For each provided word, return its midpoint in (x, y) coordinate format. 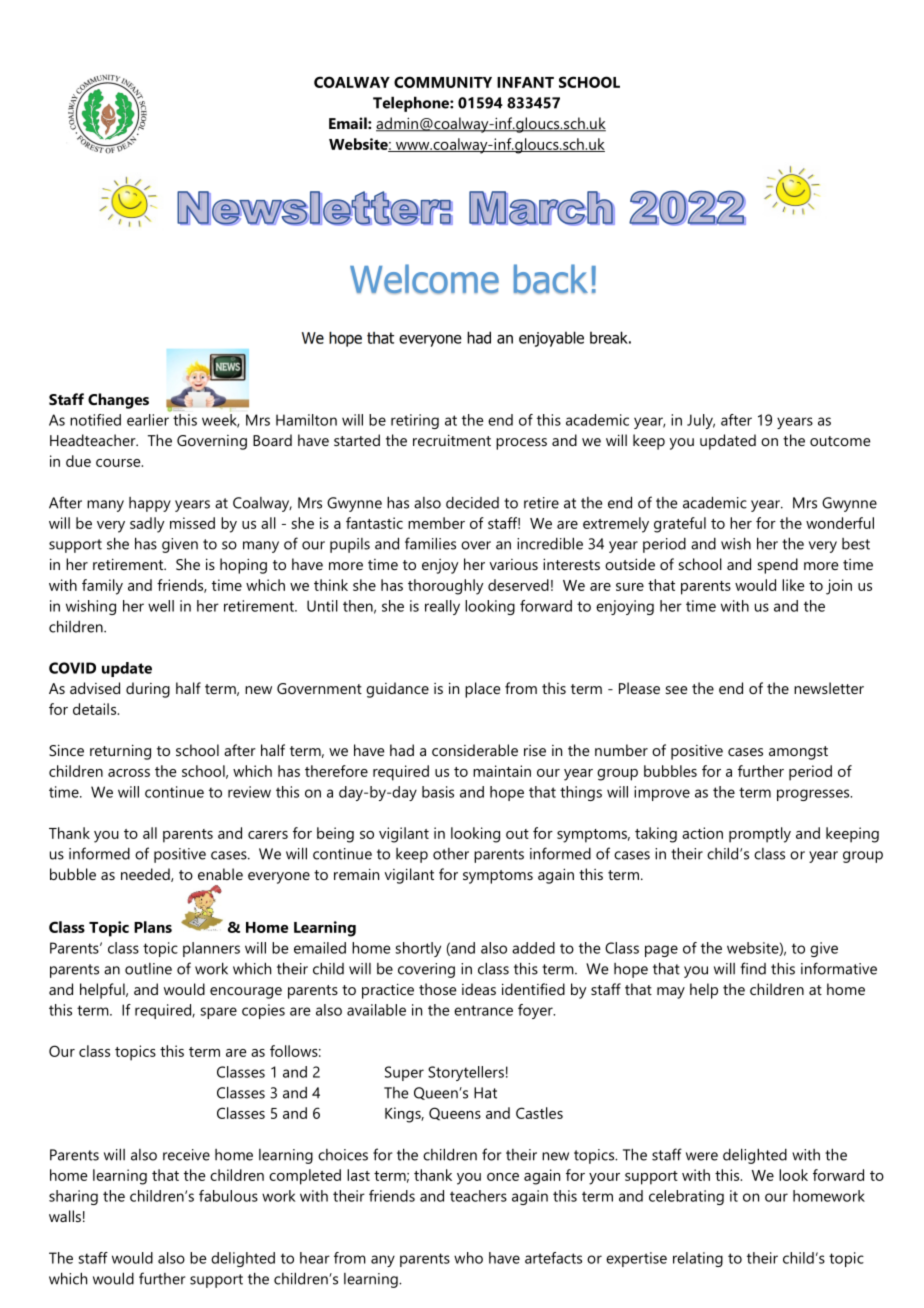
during (148, 690)
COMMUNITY (443, 82)
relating (698, 1259)
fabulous (228, 1196)
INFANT (525, 82)
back (551, 279)
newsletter (829, 688)
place (482, 690)
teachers (478, 1196)
